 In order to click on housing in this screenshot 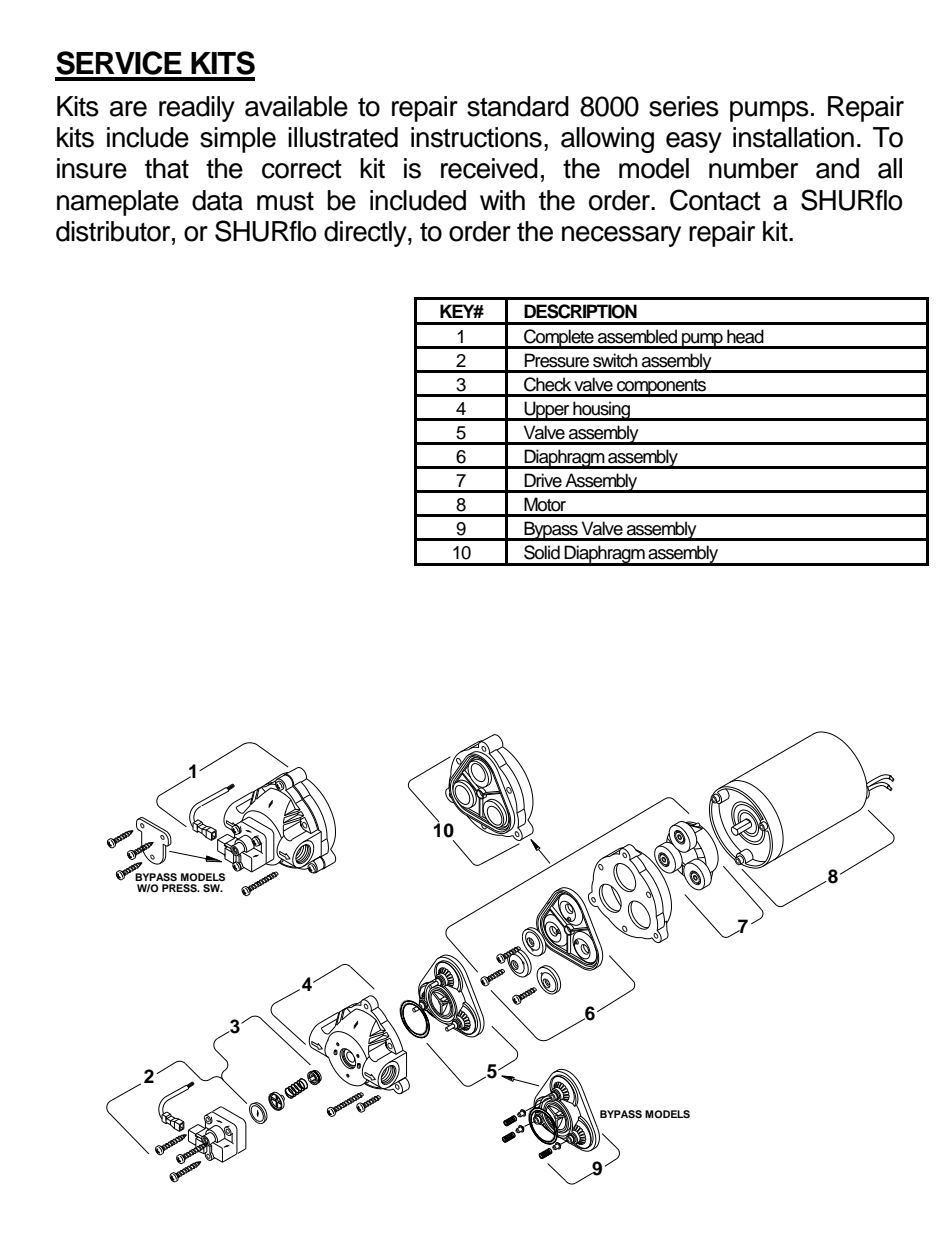, I will do `click(602, 411)`.
